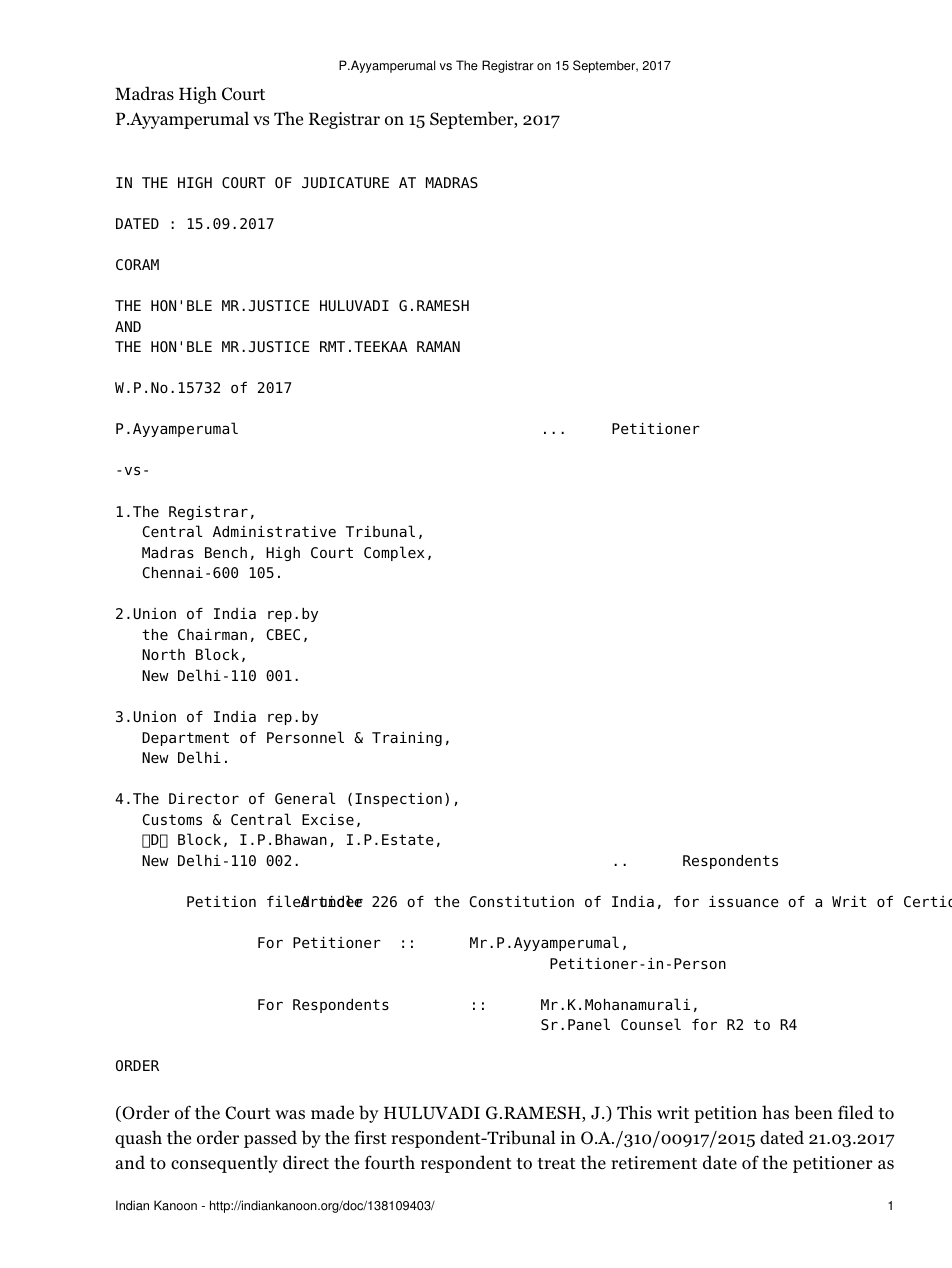 The image size is (952, 1268). What do you see at coordinates (407, 739) in the screenshot?
I see `Training` at bounding box center [407, 739].
